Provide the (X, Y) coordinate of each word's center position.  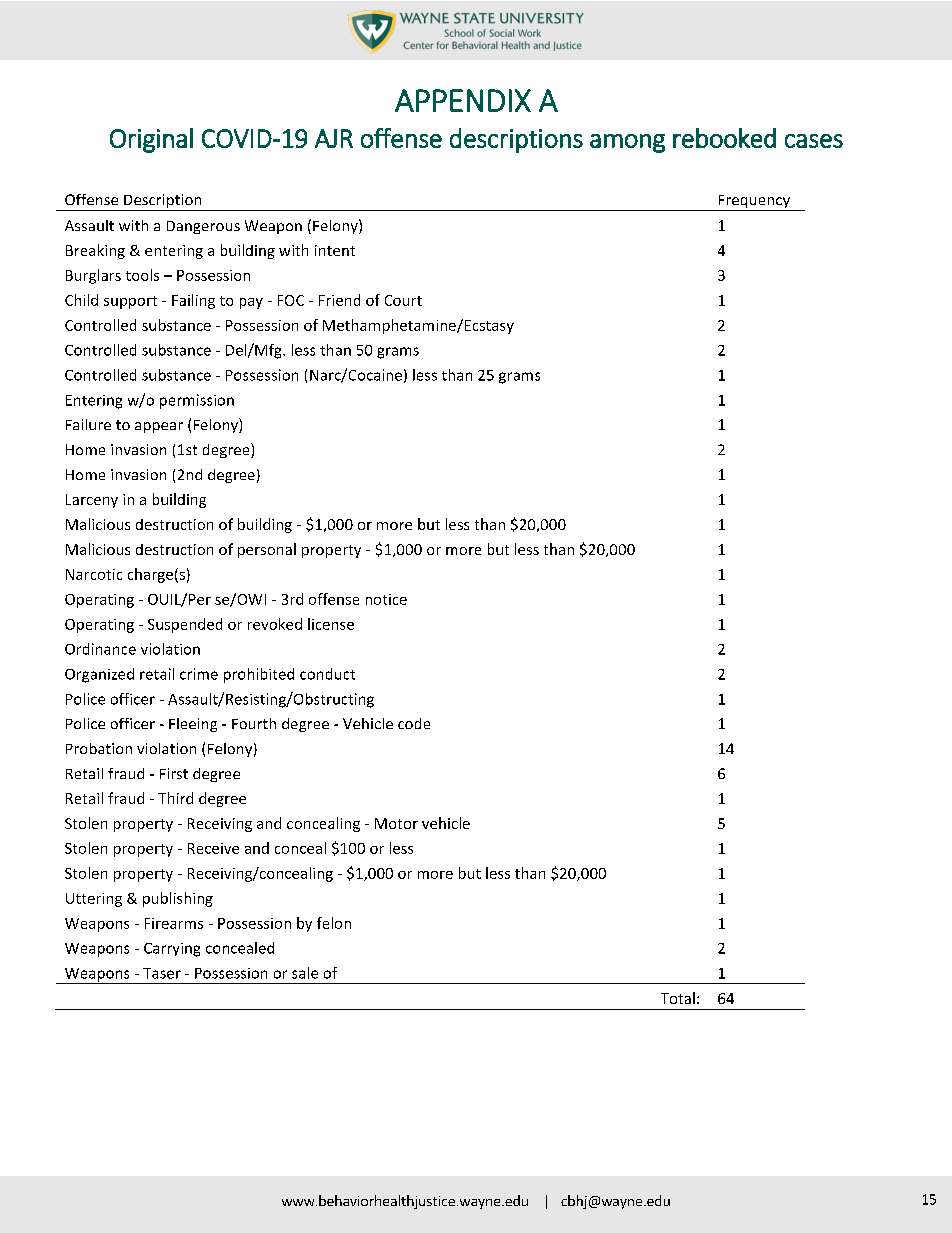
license (331, 624)
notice (386, 599)
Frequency (754, 203)
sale (305, 973)
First (174, 773)
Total (678, 998)
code (414, 723)
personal (267, 550)
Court (403, 300)
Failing (193, 301)
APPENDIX (463, 100)
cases (814, 141)
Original (151, 140)
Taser (162, 973)
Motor (396, 823)
